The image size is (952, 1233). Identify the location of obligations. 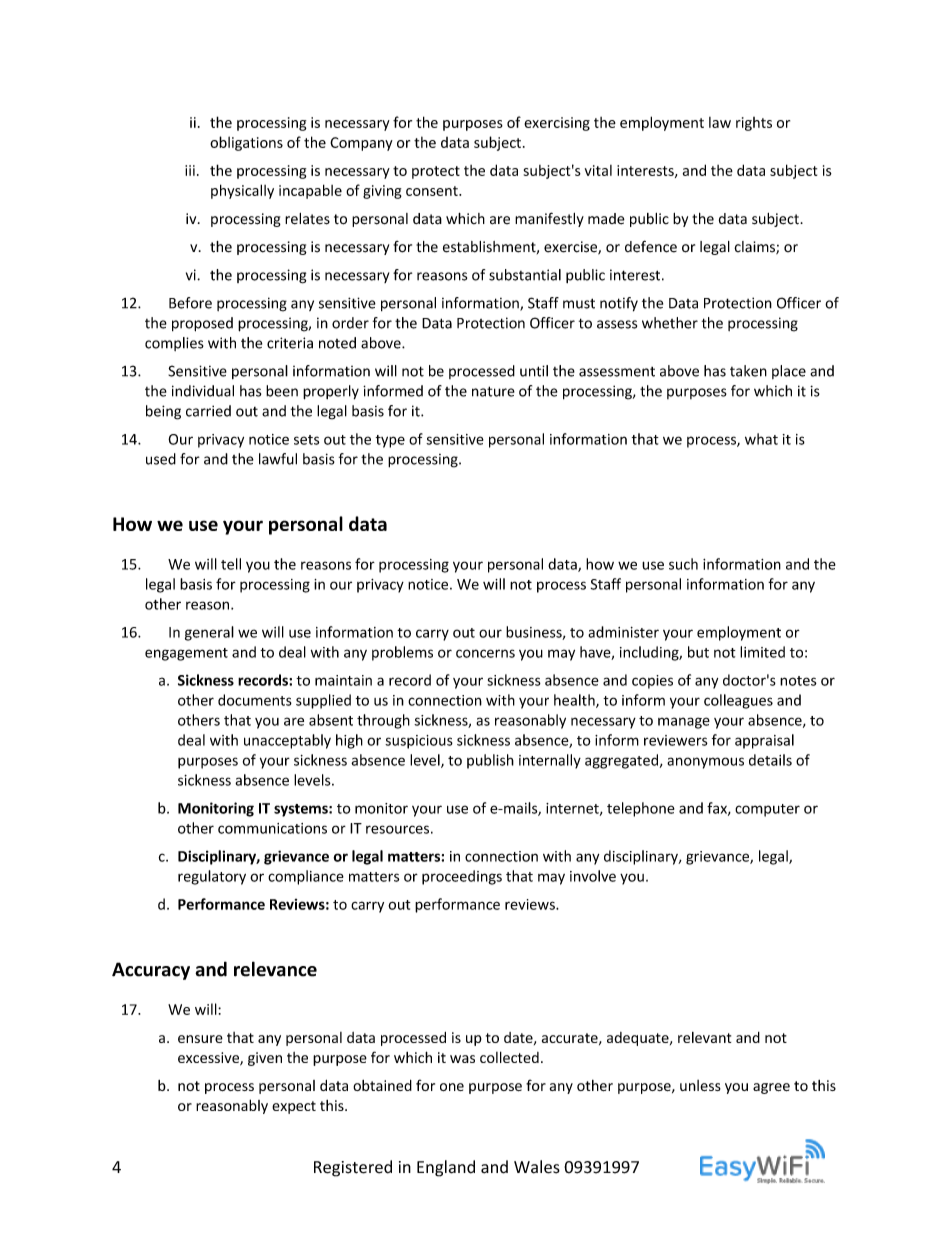
(246, 143).
